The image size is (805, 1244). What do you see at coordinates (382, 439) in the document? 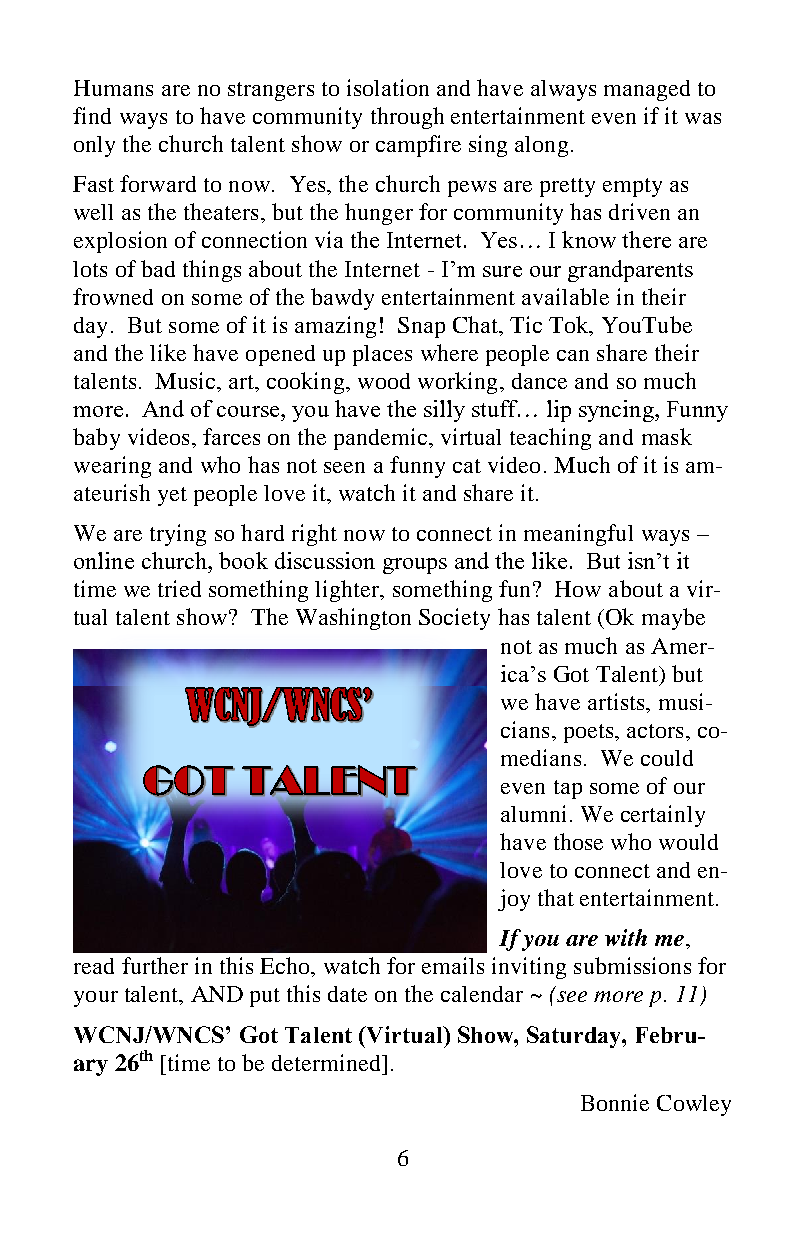
I see `pandemic` at bounding box center [382, 439].
